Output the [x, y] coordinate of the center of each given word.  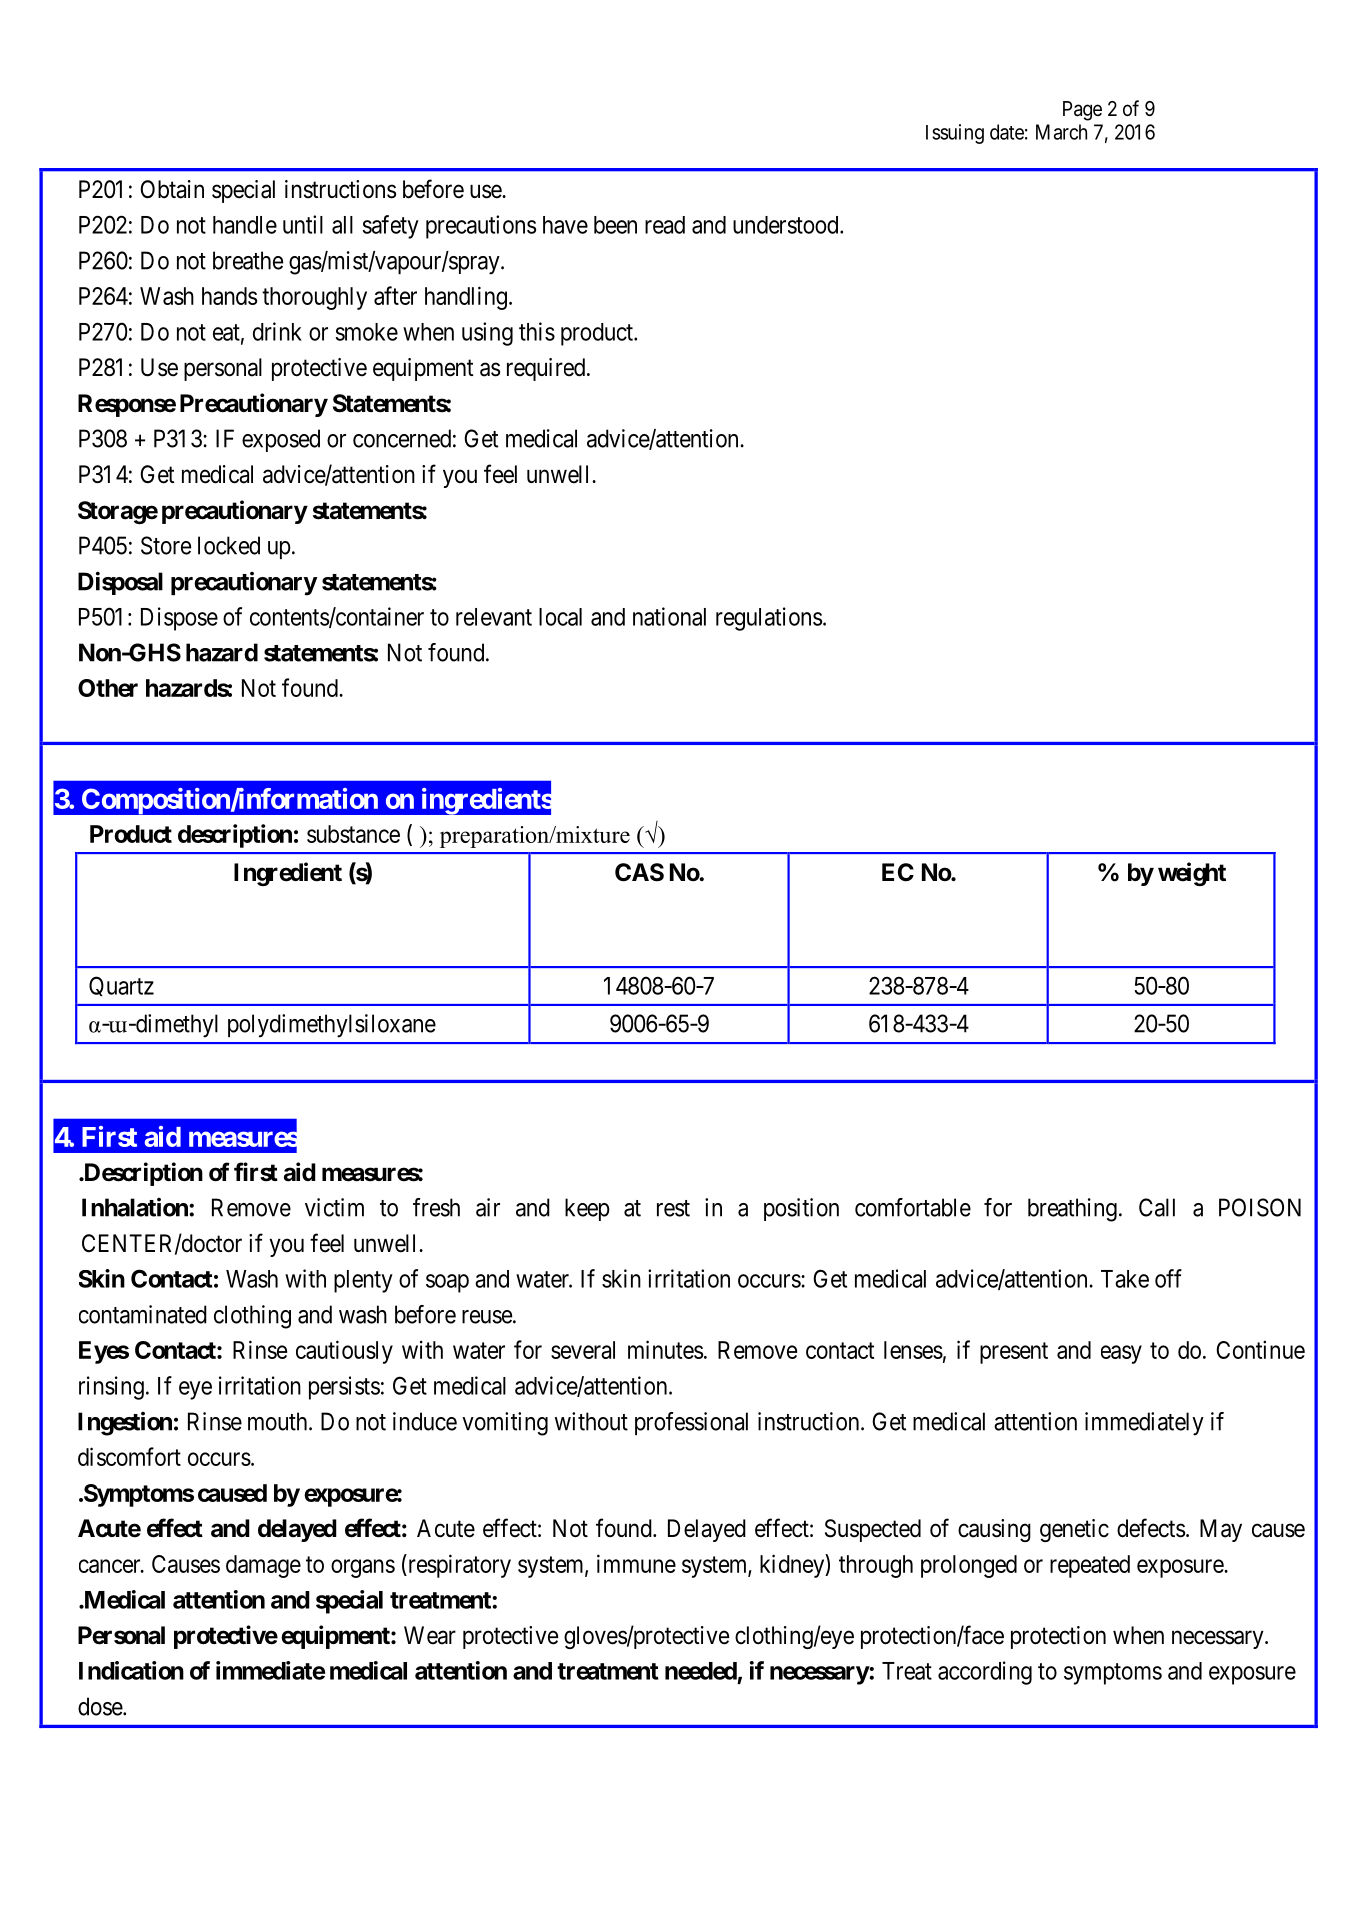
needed [701, 1671]
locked [229, 545]
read [665, 225]
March [1061, 132]
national [669, 616]
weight [1192, 874]
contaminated [143, 1314]
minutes [665, 1349]
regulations [769, 619]
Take [1125, 1279]
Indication [131, 1670]
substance [353, 834]
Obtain [172, 189]
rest [673, 1208]
